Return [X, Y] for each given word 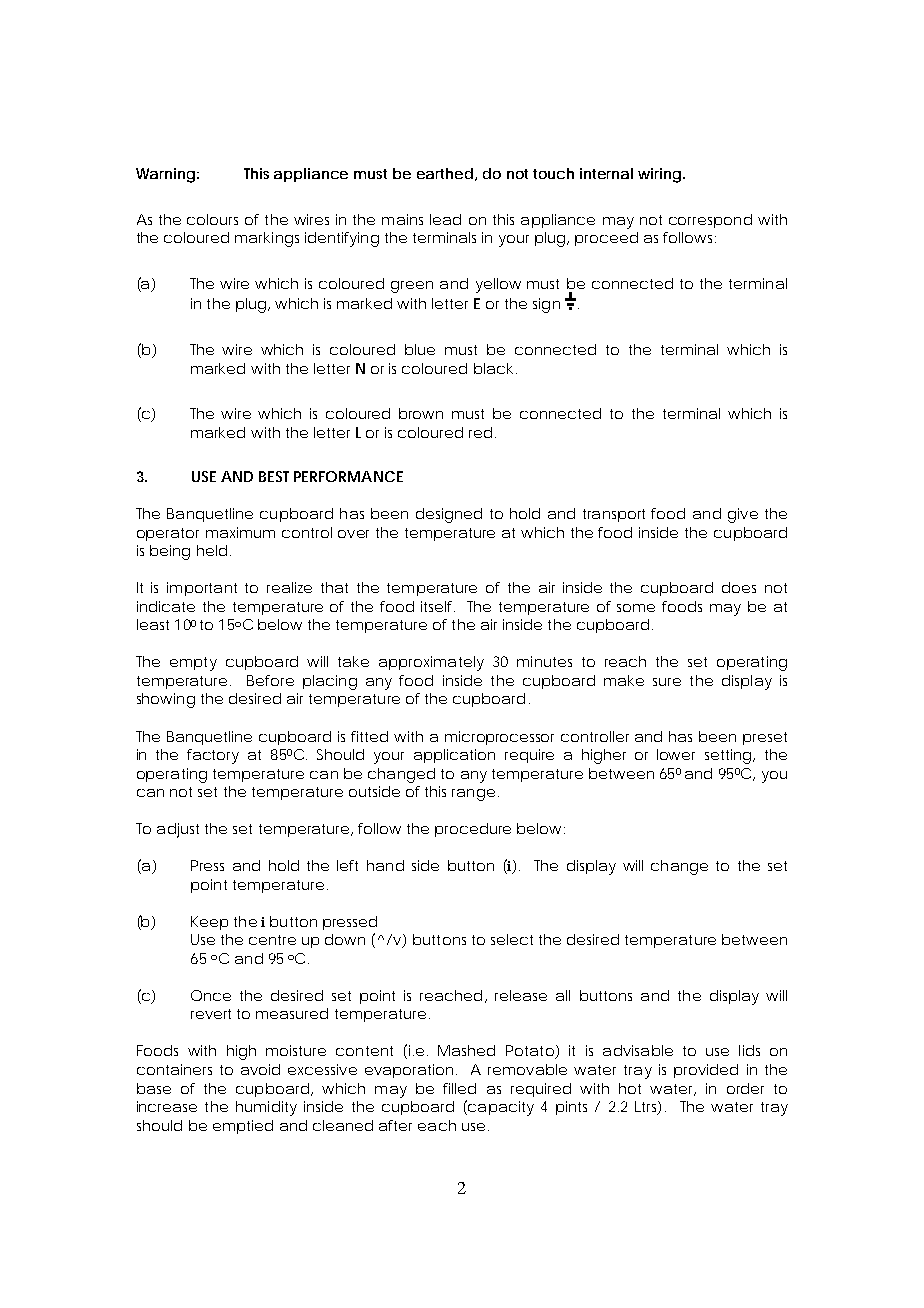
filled [459, 1088]
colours [212, 219]
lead [445, 219]
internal [606, 173]
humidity [266, 1108]
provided [706, 1071]
